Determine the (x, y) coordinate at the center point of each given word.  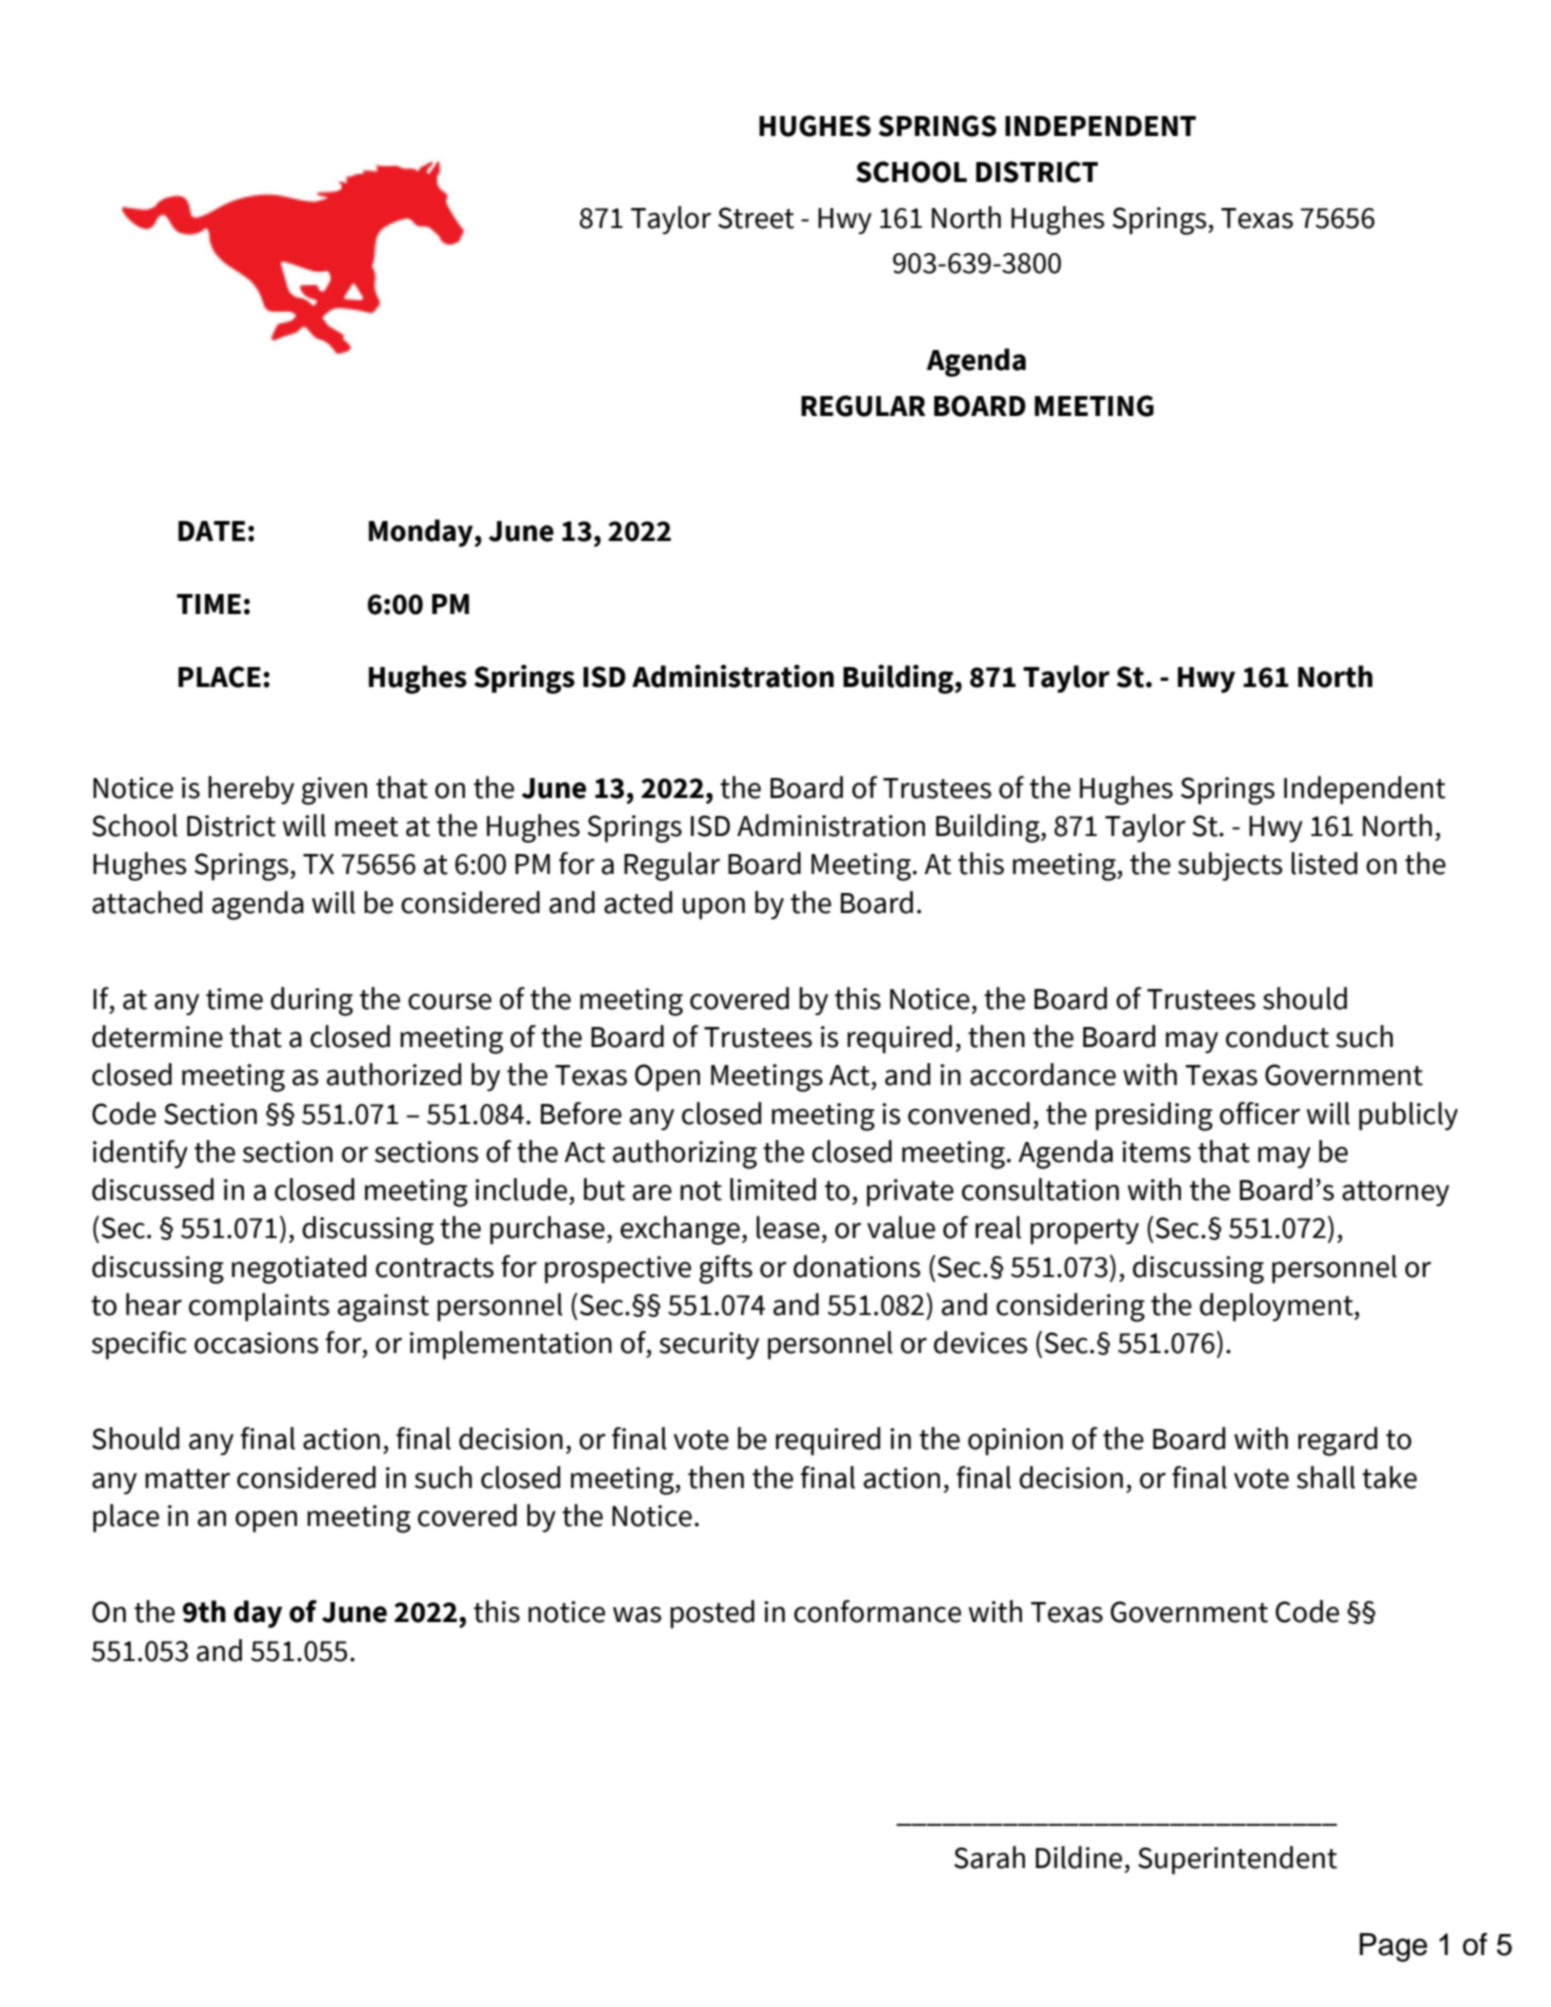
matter (187, 1479)
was (637, 1614)
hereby (251, 790)
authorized (394, 1074)
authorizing (685, 1154)
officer (1260, 1113)
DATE (211, 531)
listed (1324, 863)
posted (712, 1614)
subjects (1230, 866)
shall (1326, 1477)
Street (756, 218)
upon (714, 908)
